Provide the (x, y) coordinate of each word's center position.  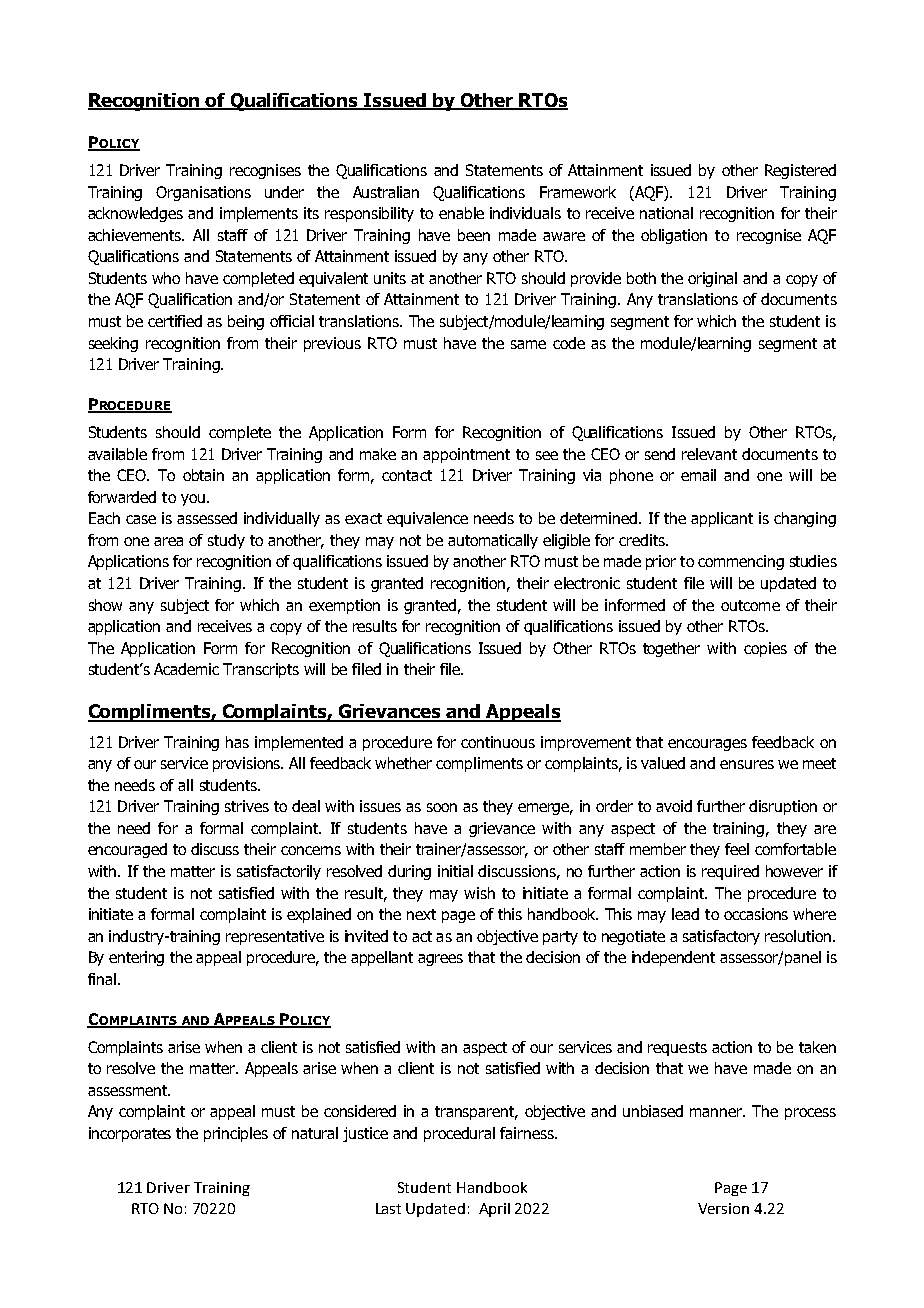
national (666, 213)
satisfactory (721, 937)
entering (136, 958)
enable (461, 213)
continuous (498, 742)
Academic (186, 669)
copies (765, 649)
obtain (203, 475)
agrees (440, 960)
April (494, 1210)
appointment (466, 455)
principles (236, 1134)
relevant (709, 454)
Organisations (203, 193)
